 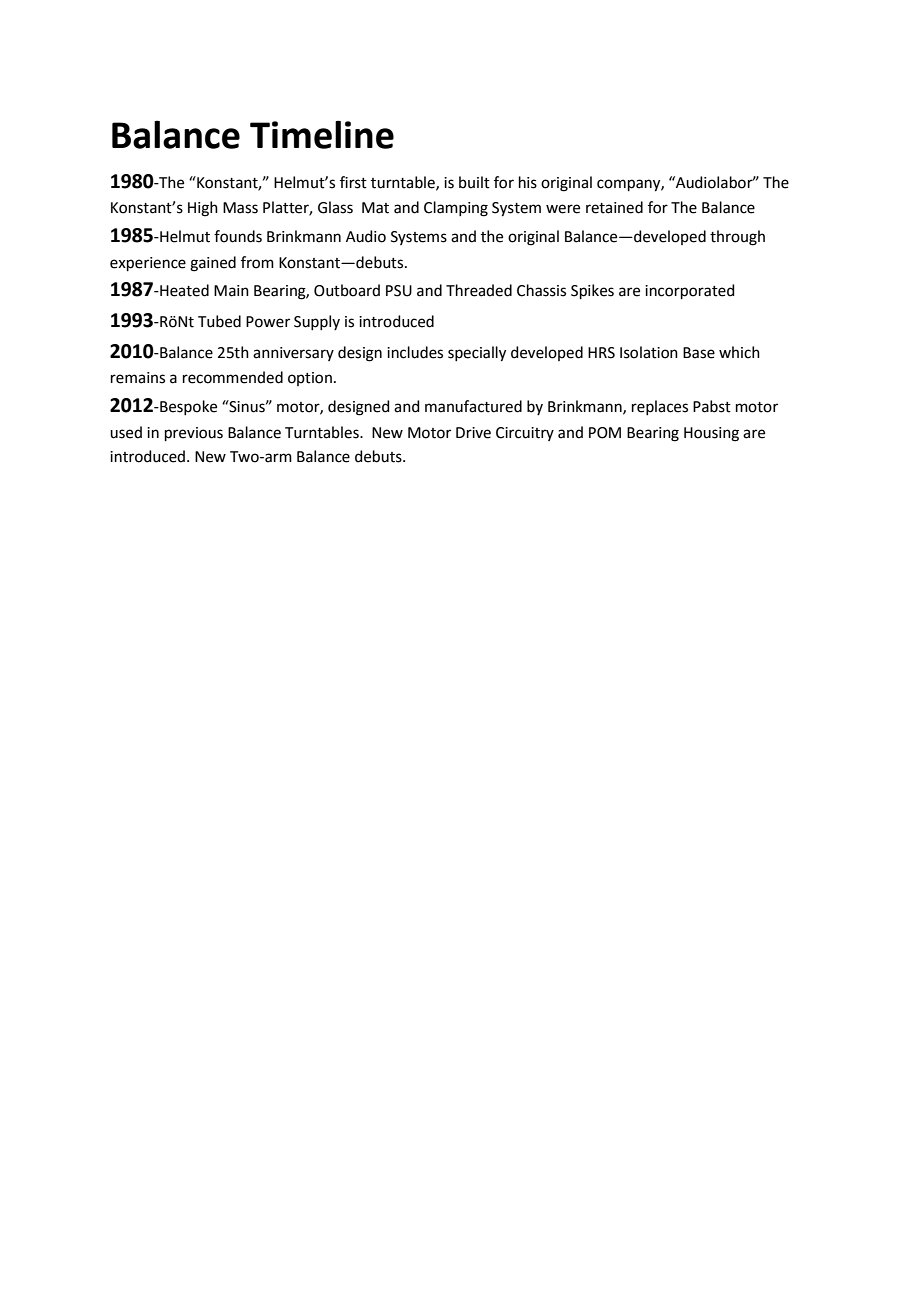 I want to click on Clamping, so click(x=456, y=209).
